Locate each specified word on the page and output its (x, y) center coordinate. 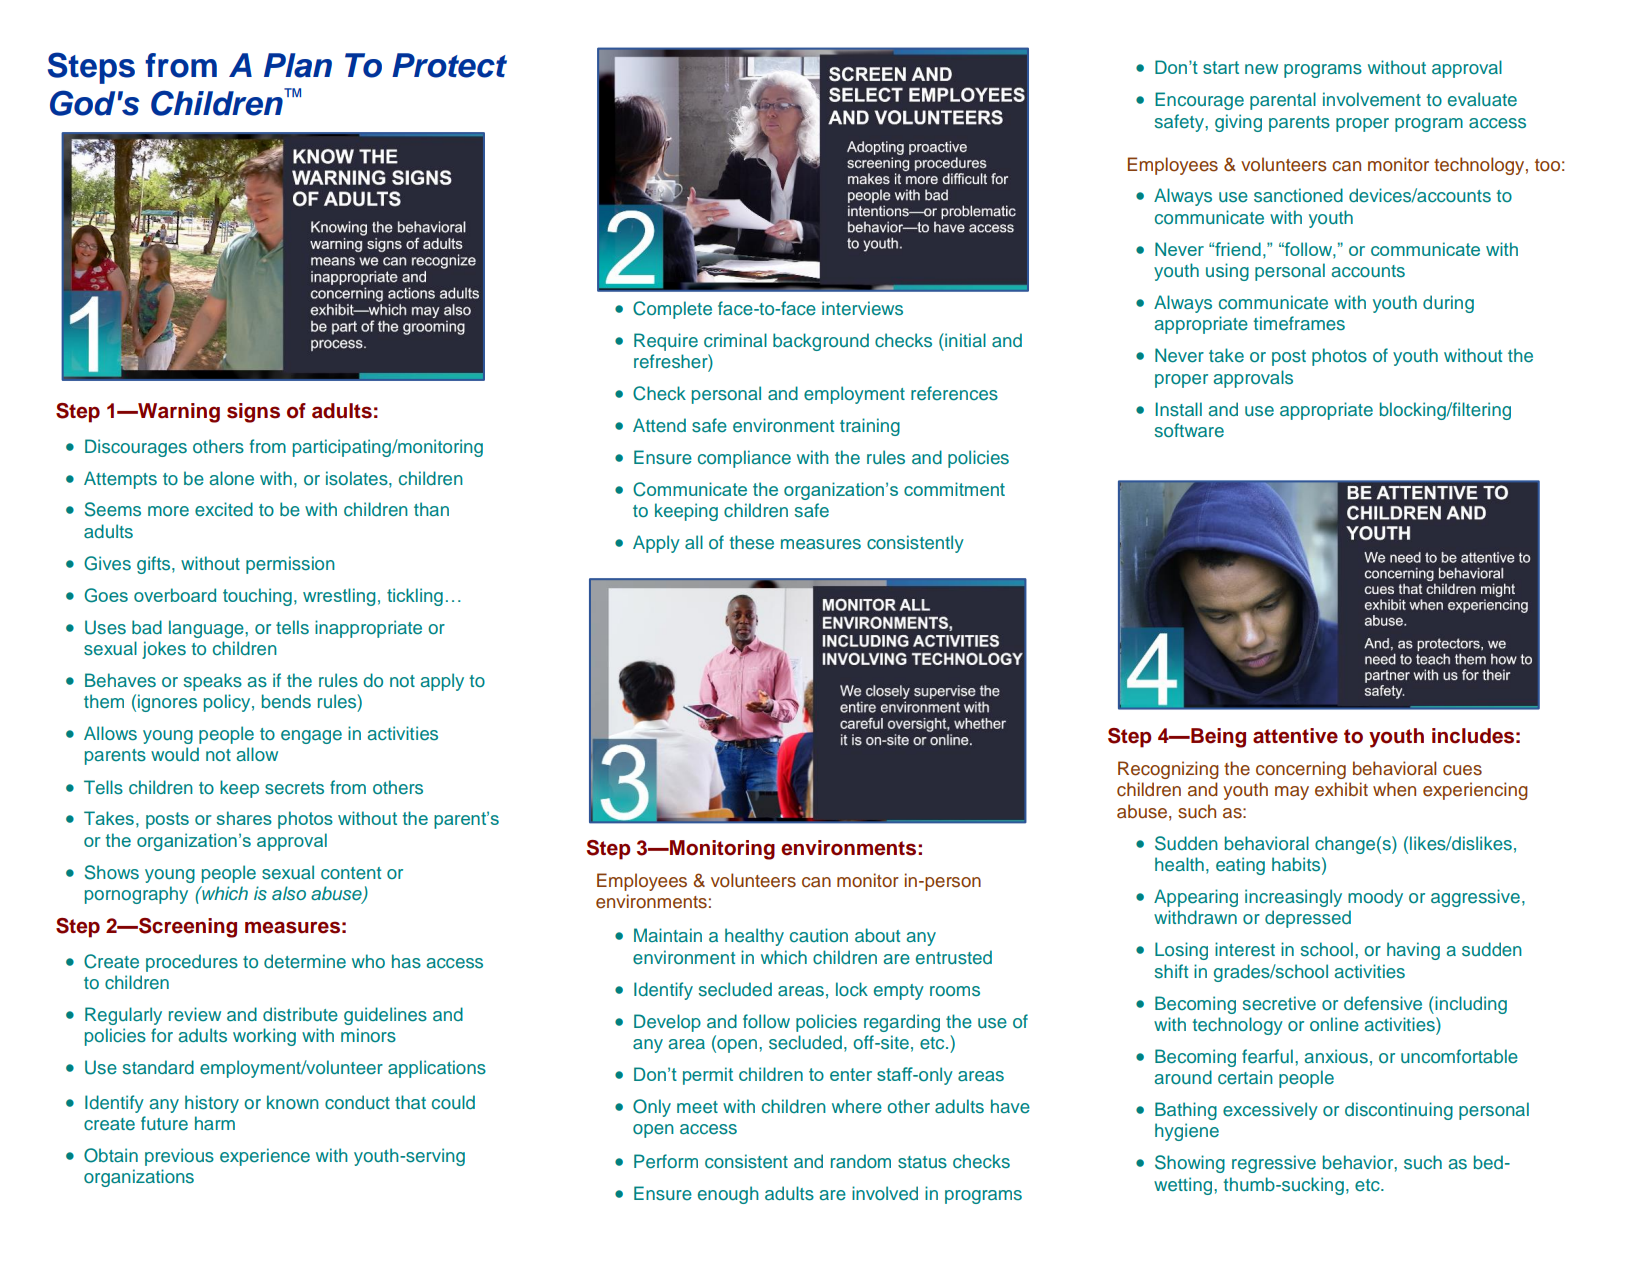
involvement (1372, 99)
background (821, 342)
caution (819, 935)
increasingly (1293, 898)
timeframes (1299, 323)
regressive (1274, 1164)
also (289, 893)
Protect (449, 65)
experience (265, 1157)
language (207, 629)
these (751, 542)
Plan (298, 65)
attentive (1295, 736)
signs (253, 413)
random (861, 1161)
